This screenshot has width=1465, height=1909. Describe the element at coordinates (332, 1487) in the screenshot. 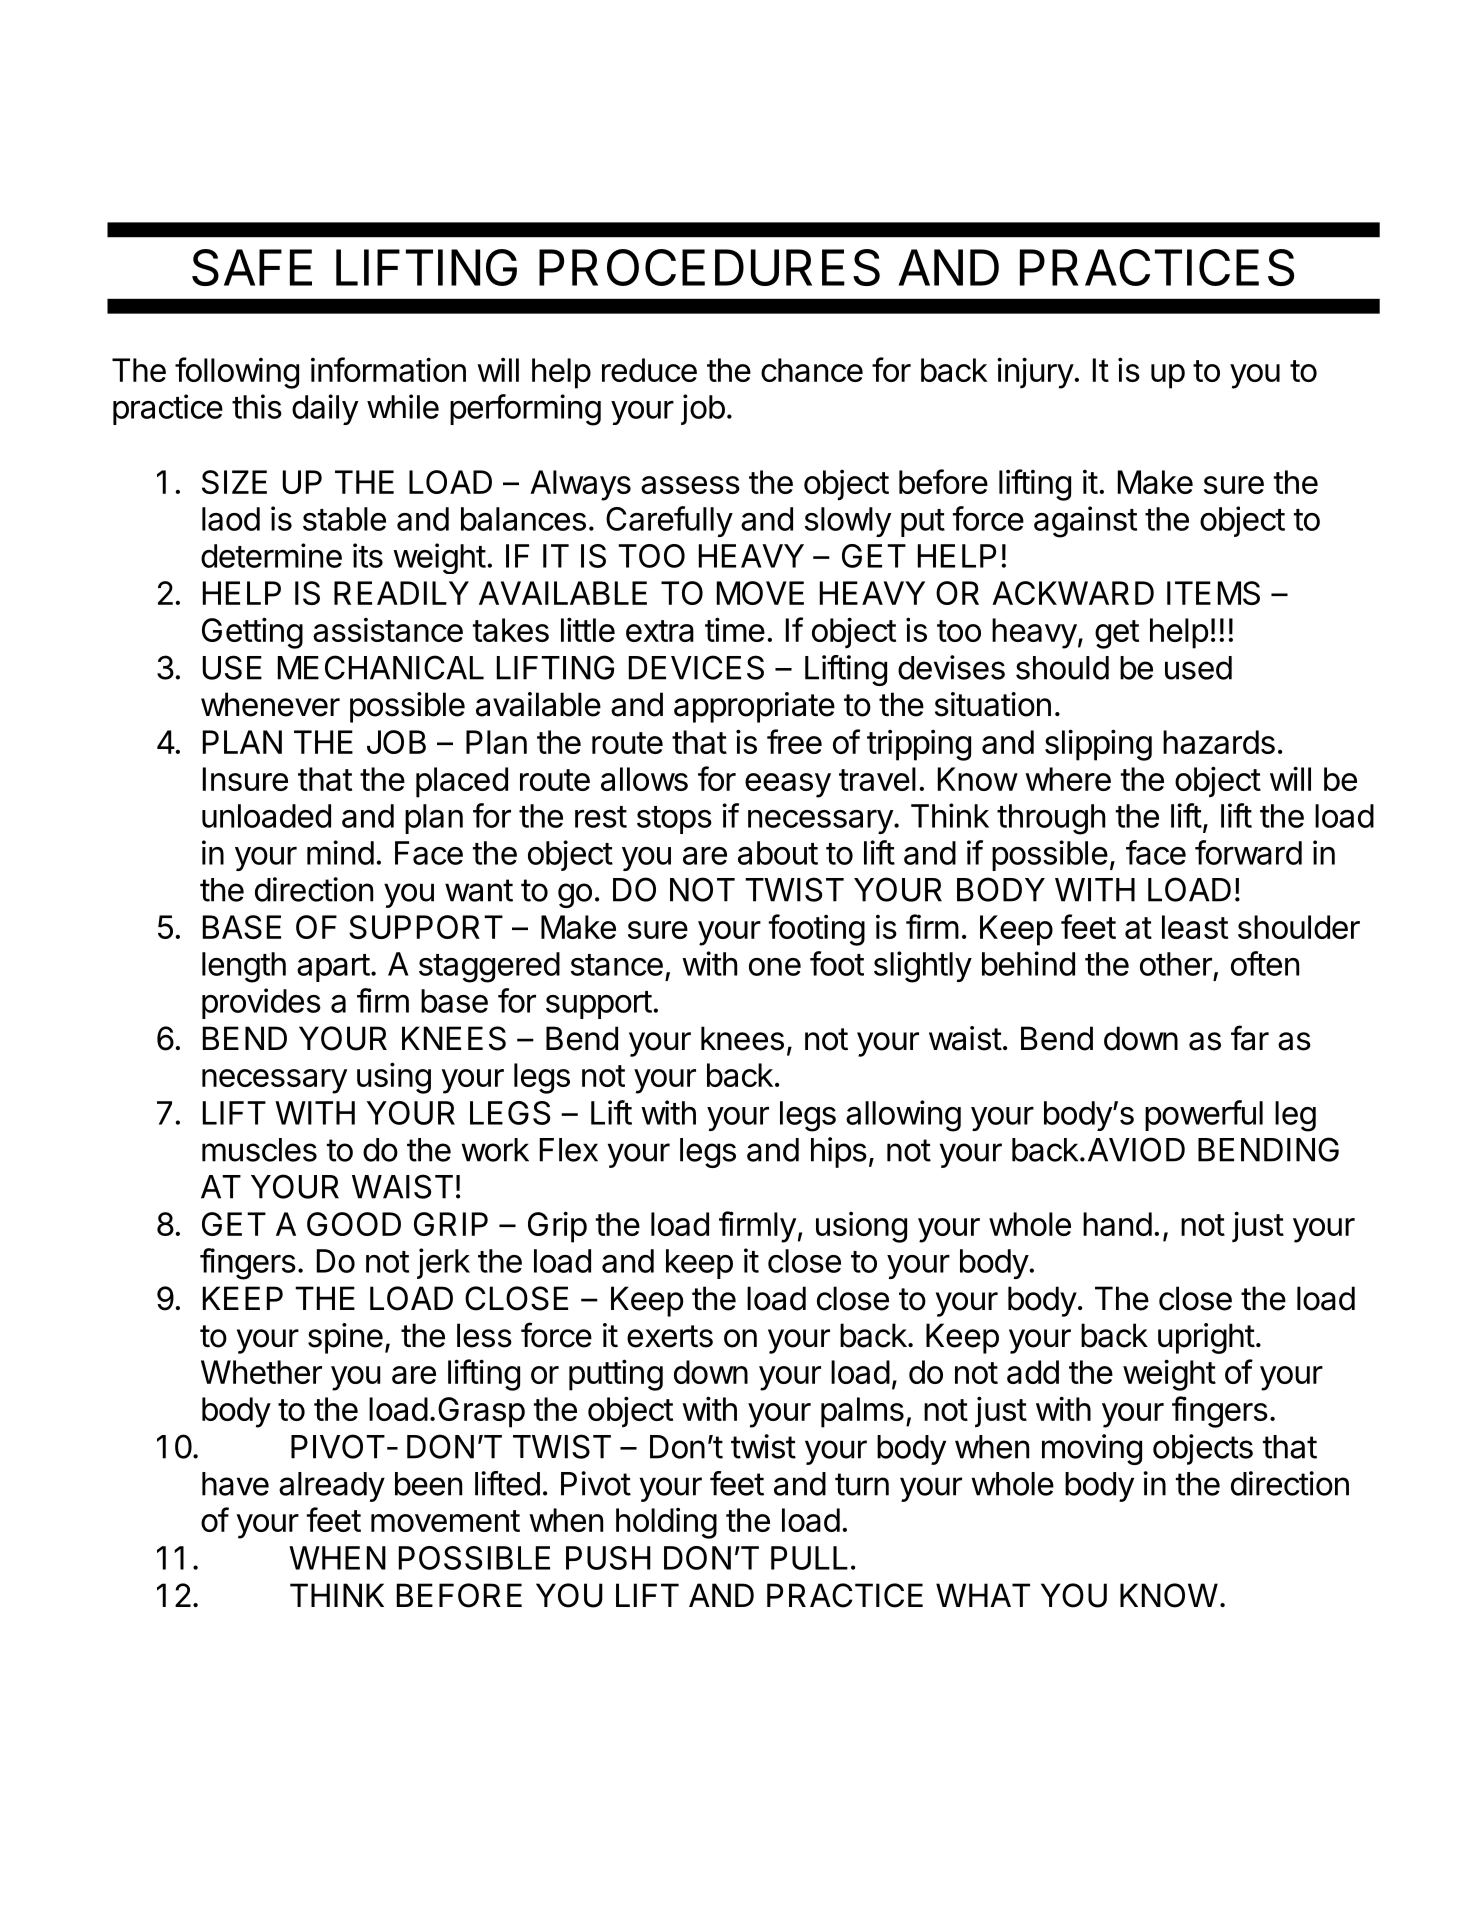

I see `already` at that location.
